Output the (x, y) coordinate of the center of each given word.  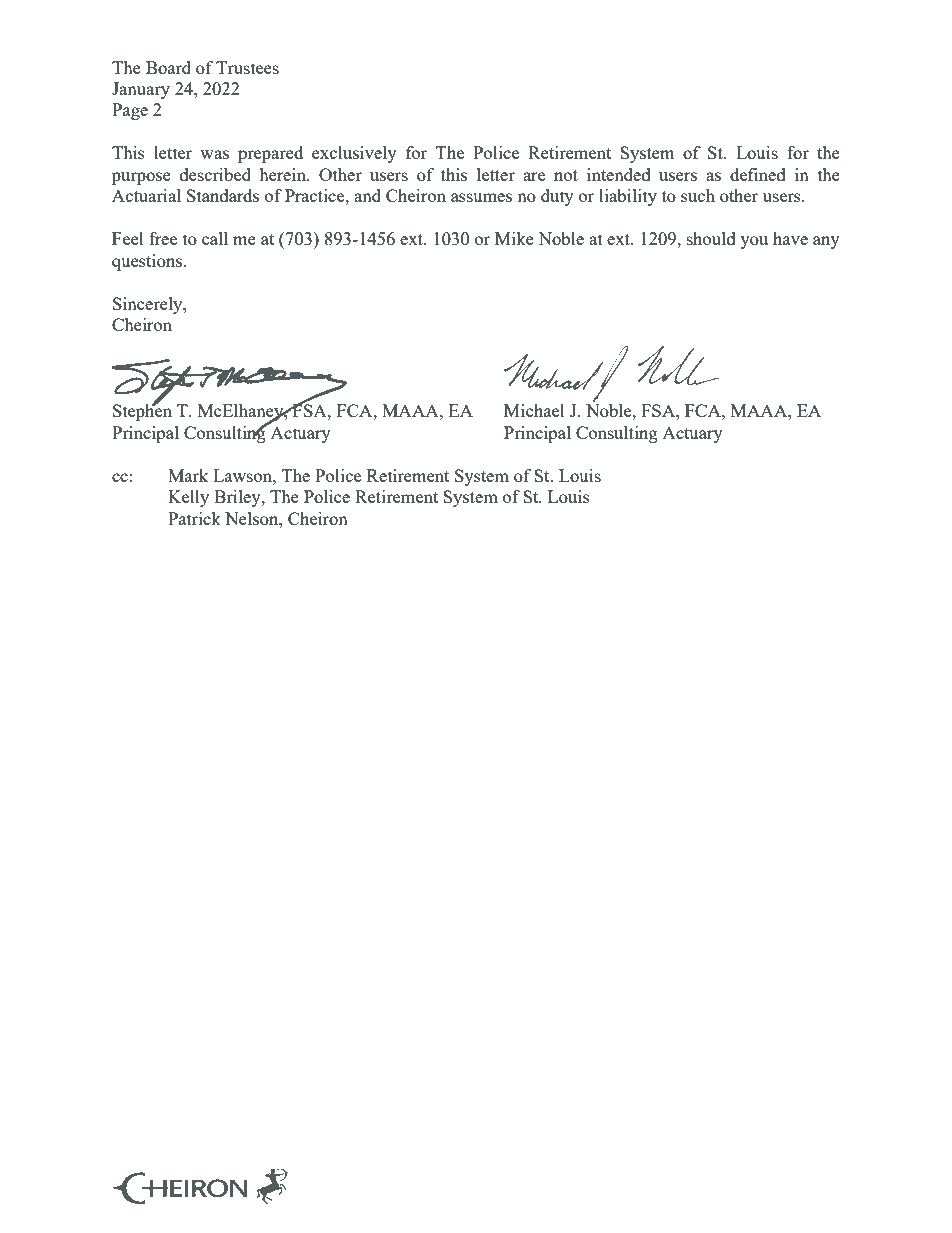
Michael (534, 410)
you (754, 242)
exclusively (354, 154)
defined (758, 174)
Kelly (188, 498)
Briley (238, 498)
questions (148, 262)
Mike (514, 238)
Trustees (247, 67)
